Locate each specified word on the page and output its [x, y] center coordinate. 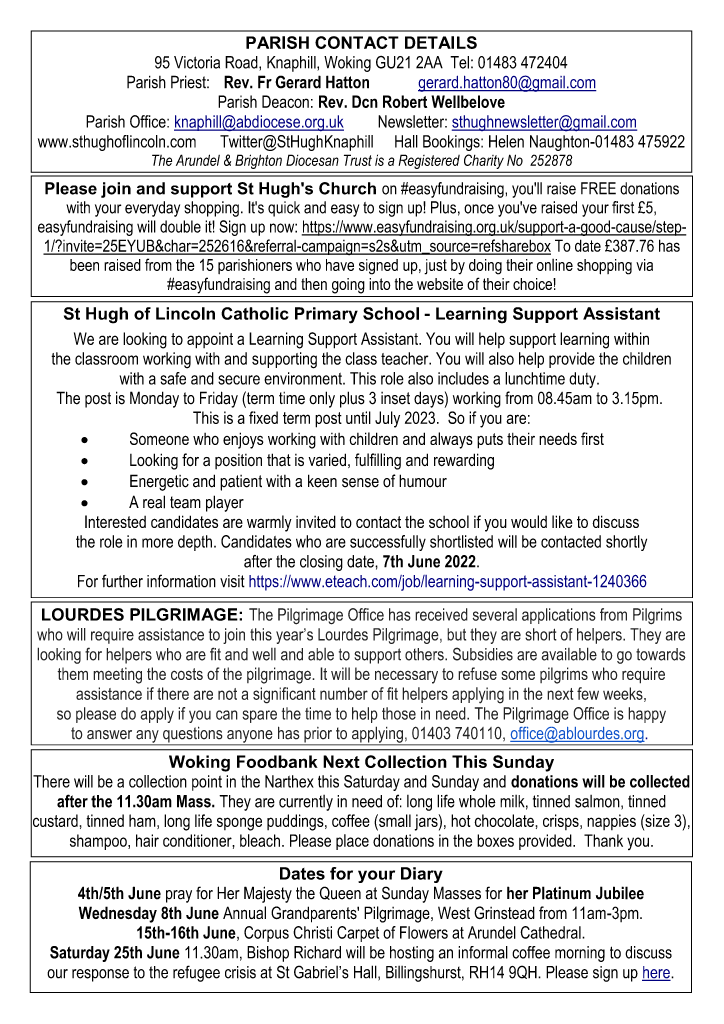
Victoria [197, 62]
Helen [506, 141]
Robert [405, 101]
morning [580, 954]
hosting [412, 954]
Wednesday [118, 914]
